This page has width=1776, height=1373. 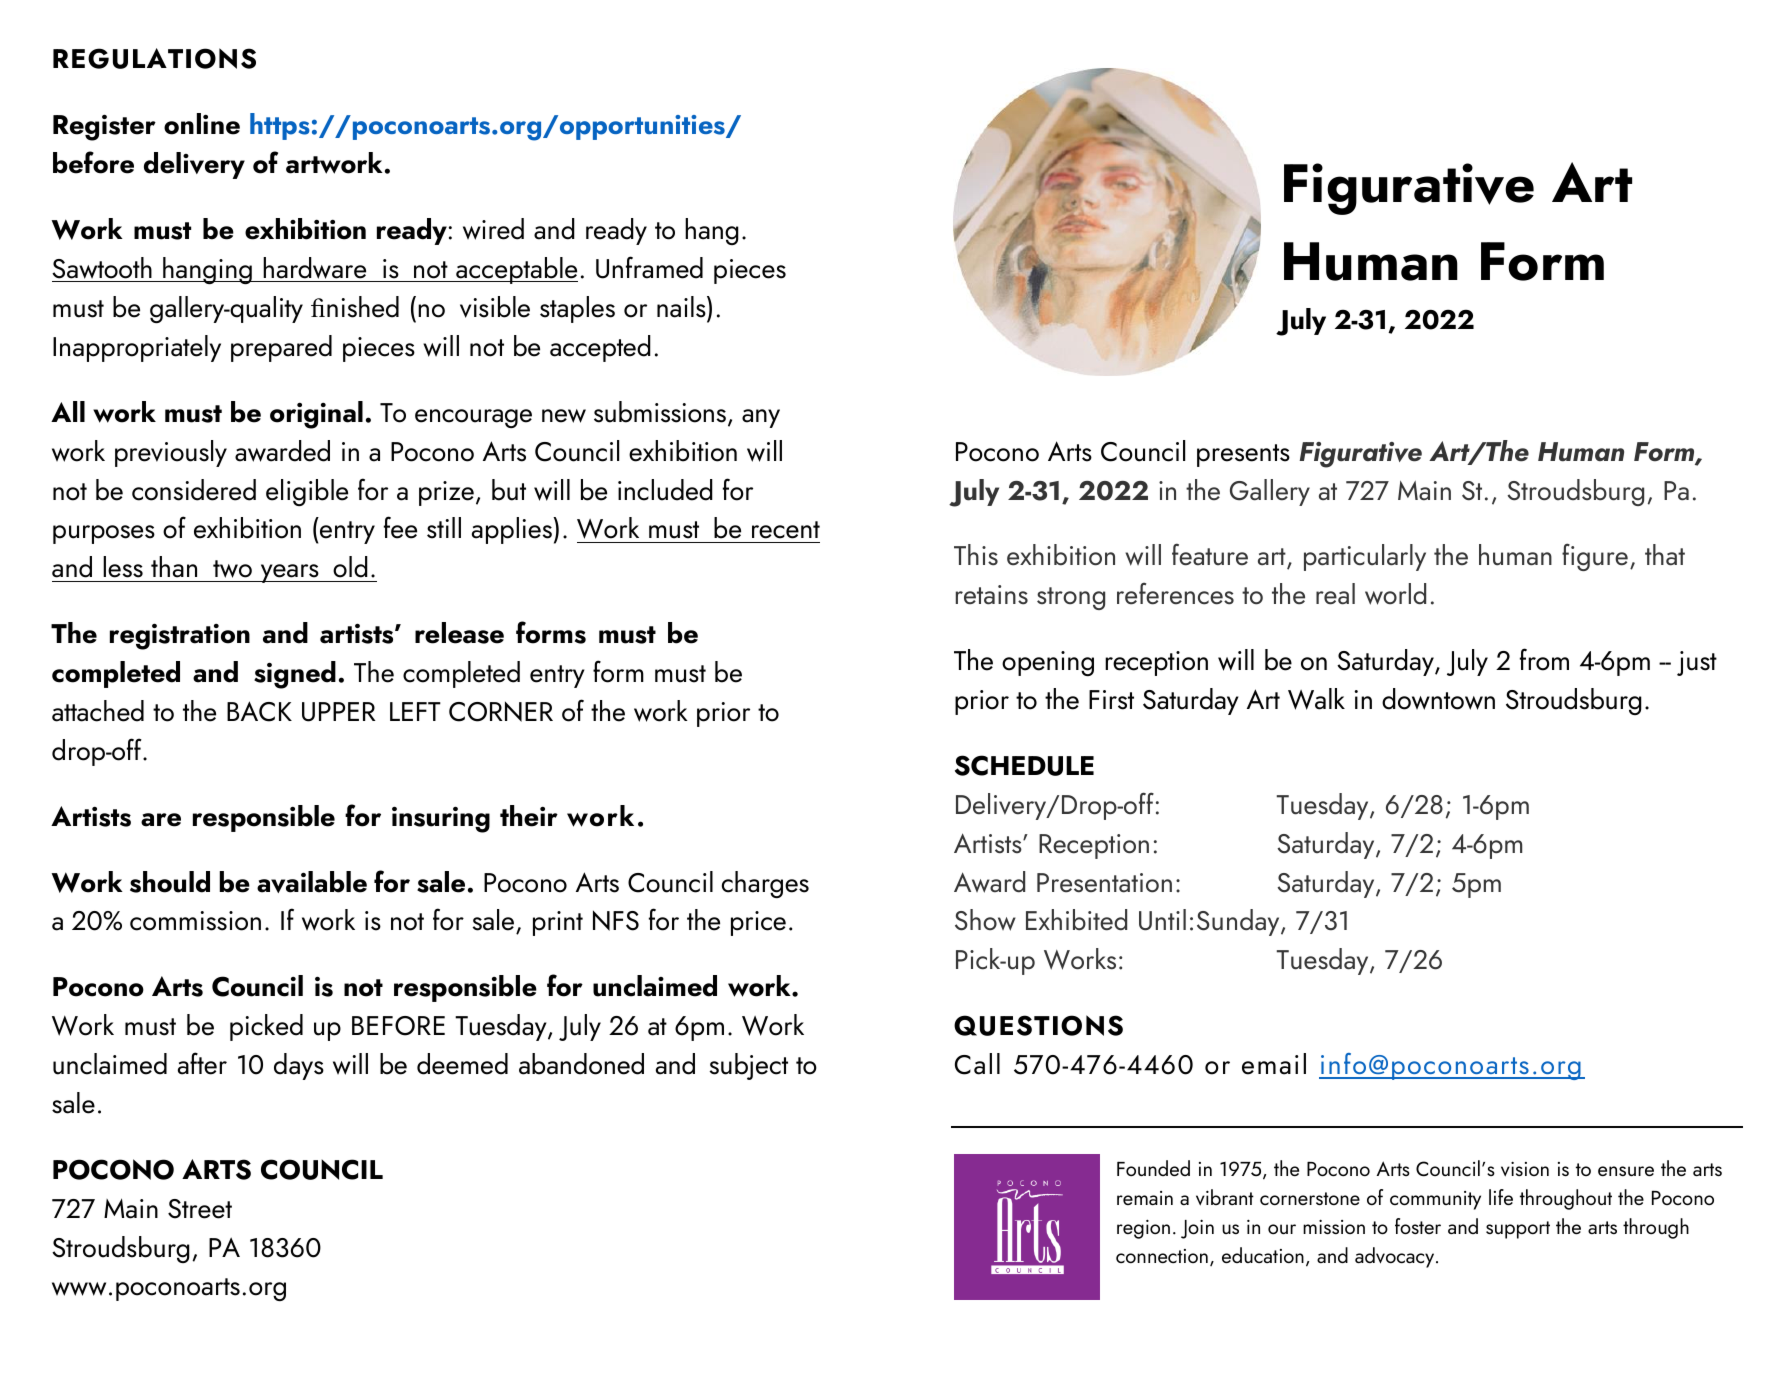 What do you see at coordinates (1243, 455) in the page?
I see `presents` at bounding box center [1243, 455].
